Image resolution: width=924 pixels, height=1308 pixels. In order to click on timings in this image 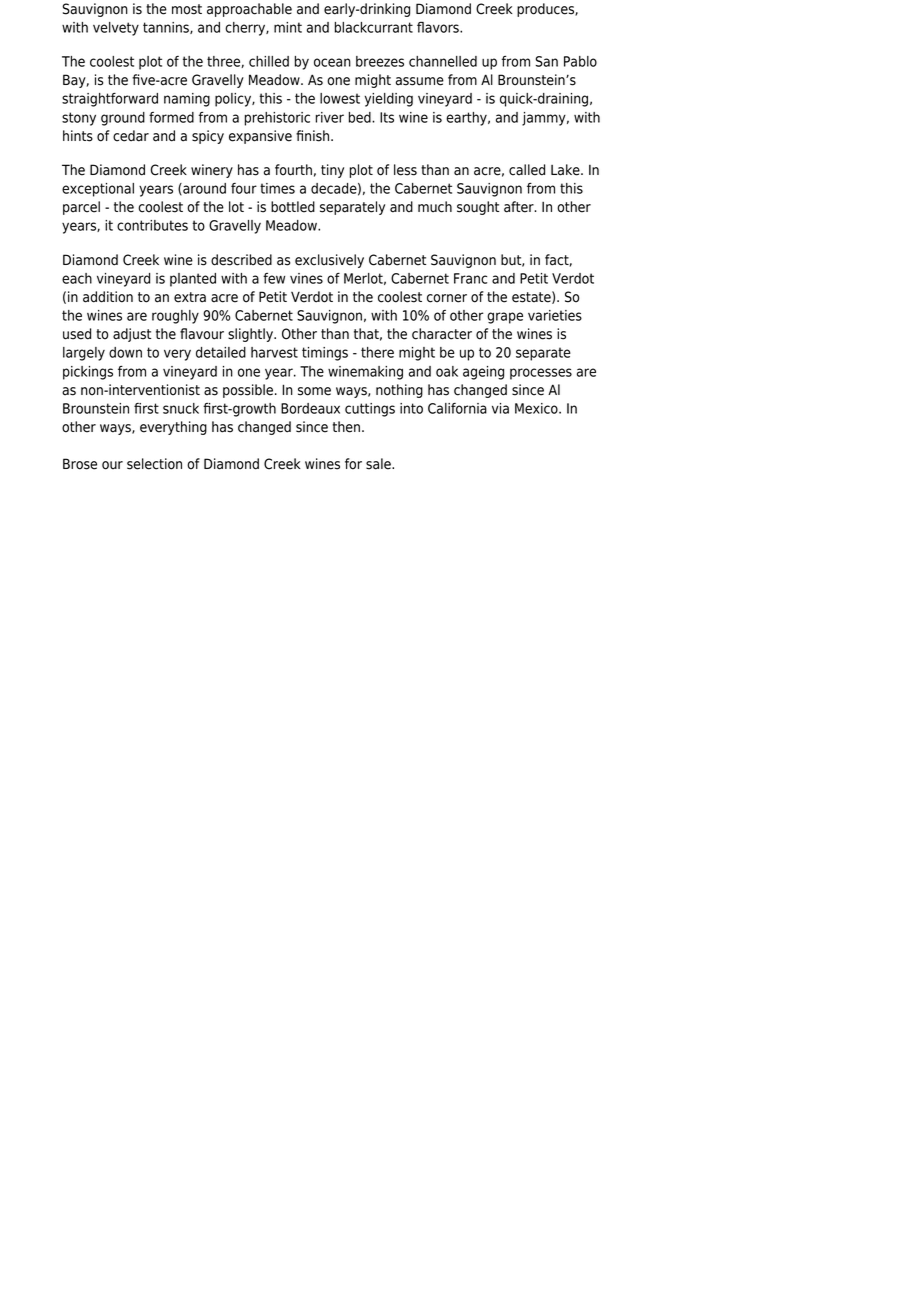, I will do `click(325, 354)`.
